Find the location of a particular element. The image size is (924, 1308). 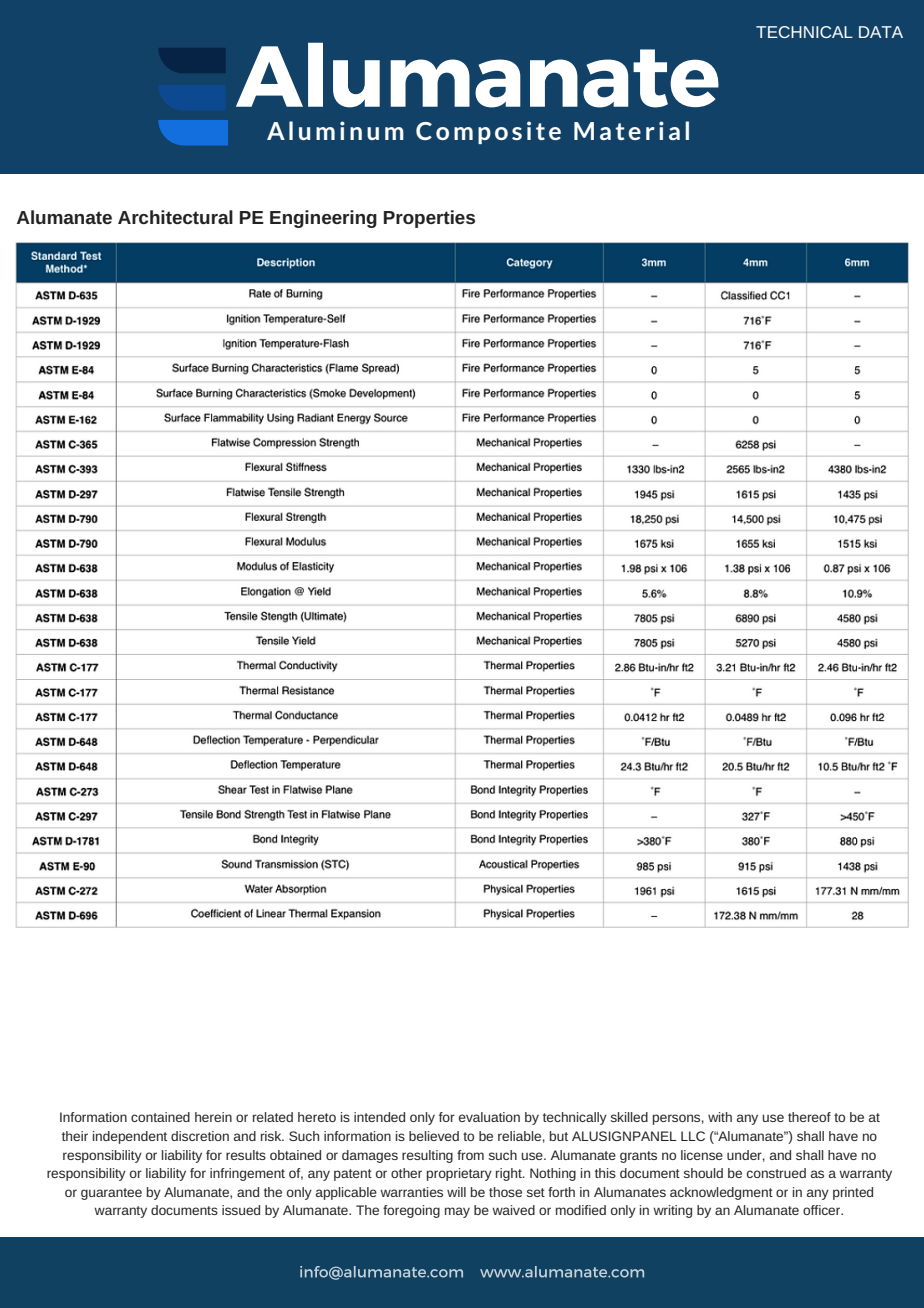

thereof is located at coordinates (809, 1117).
